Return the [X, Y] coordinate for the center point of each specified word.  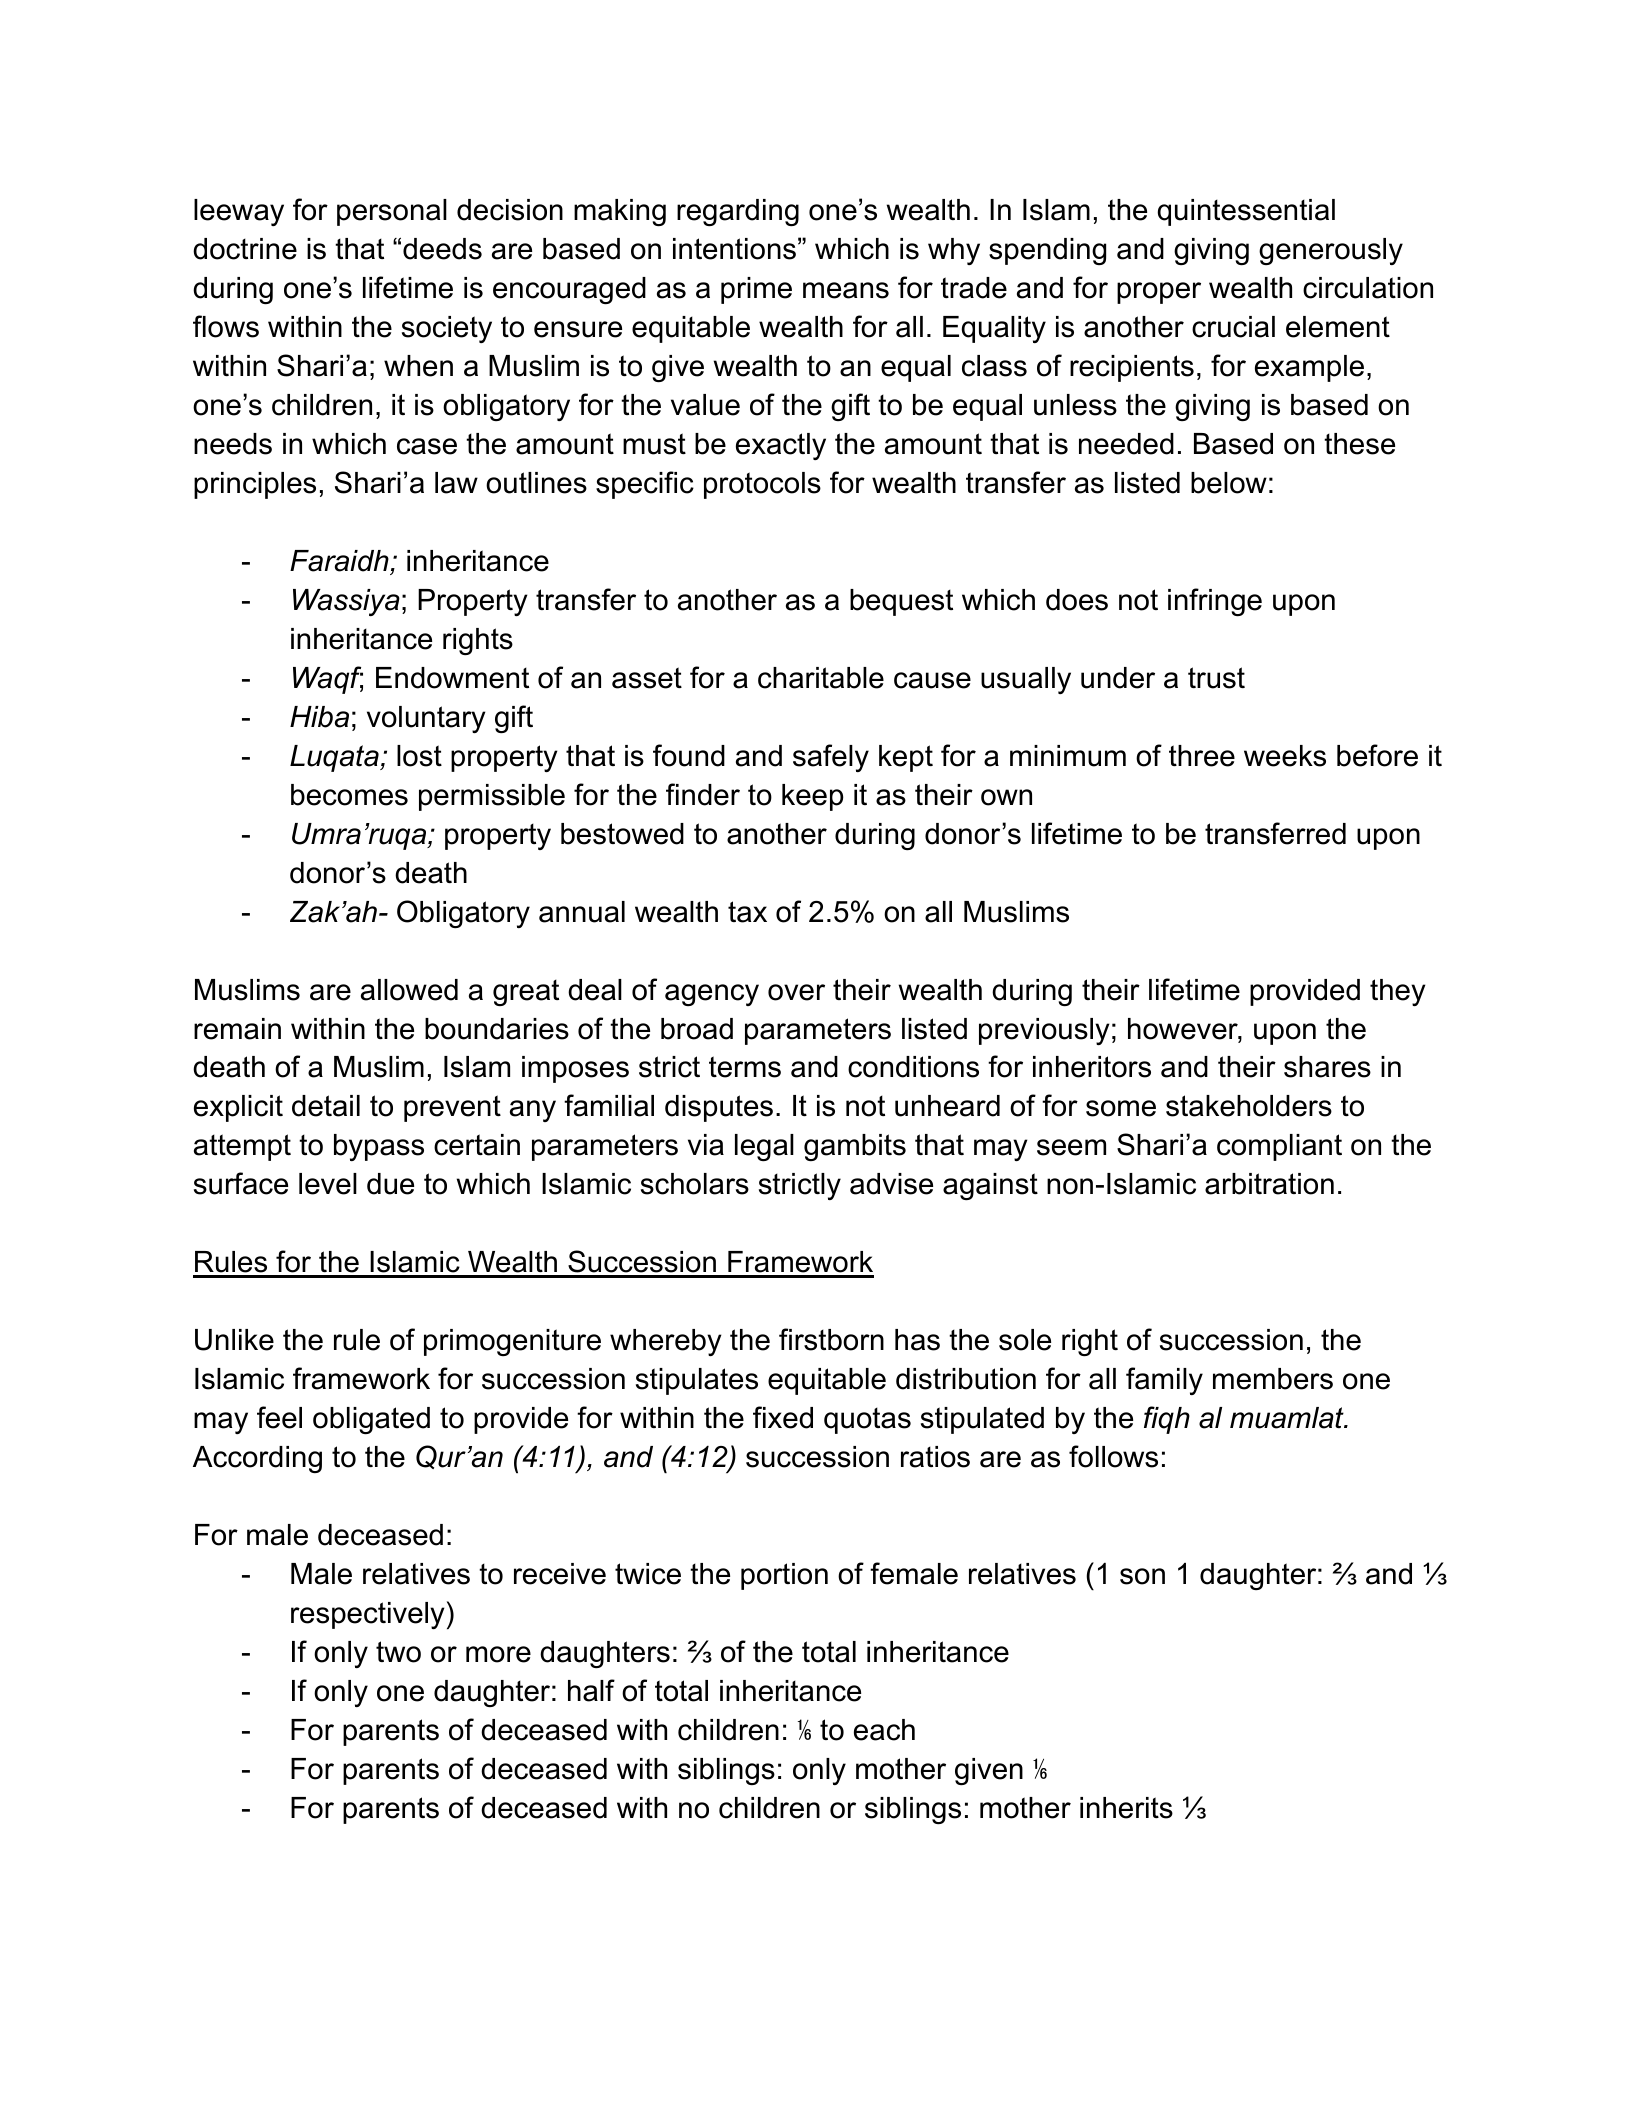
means [846, 290]
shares [1327, 1067]
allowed [409, 990]
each [884, 1730]
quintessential [1246, 212]
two [398, 1652]
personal [392, 212]
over [796, 992]
